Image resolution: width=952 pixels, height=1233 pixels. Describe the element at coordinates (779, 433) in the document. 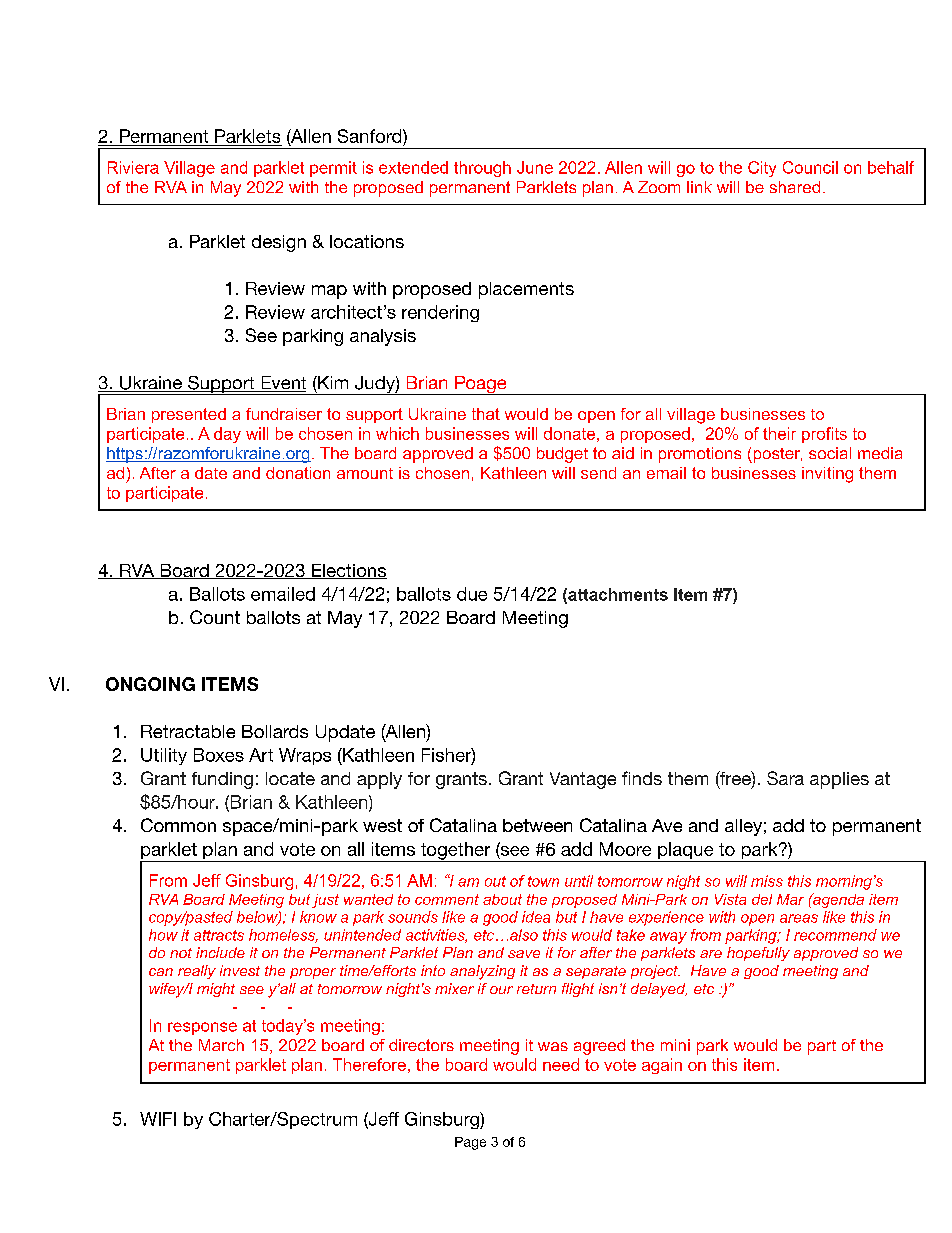

I see `their` at that location.
